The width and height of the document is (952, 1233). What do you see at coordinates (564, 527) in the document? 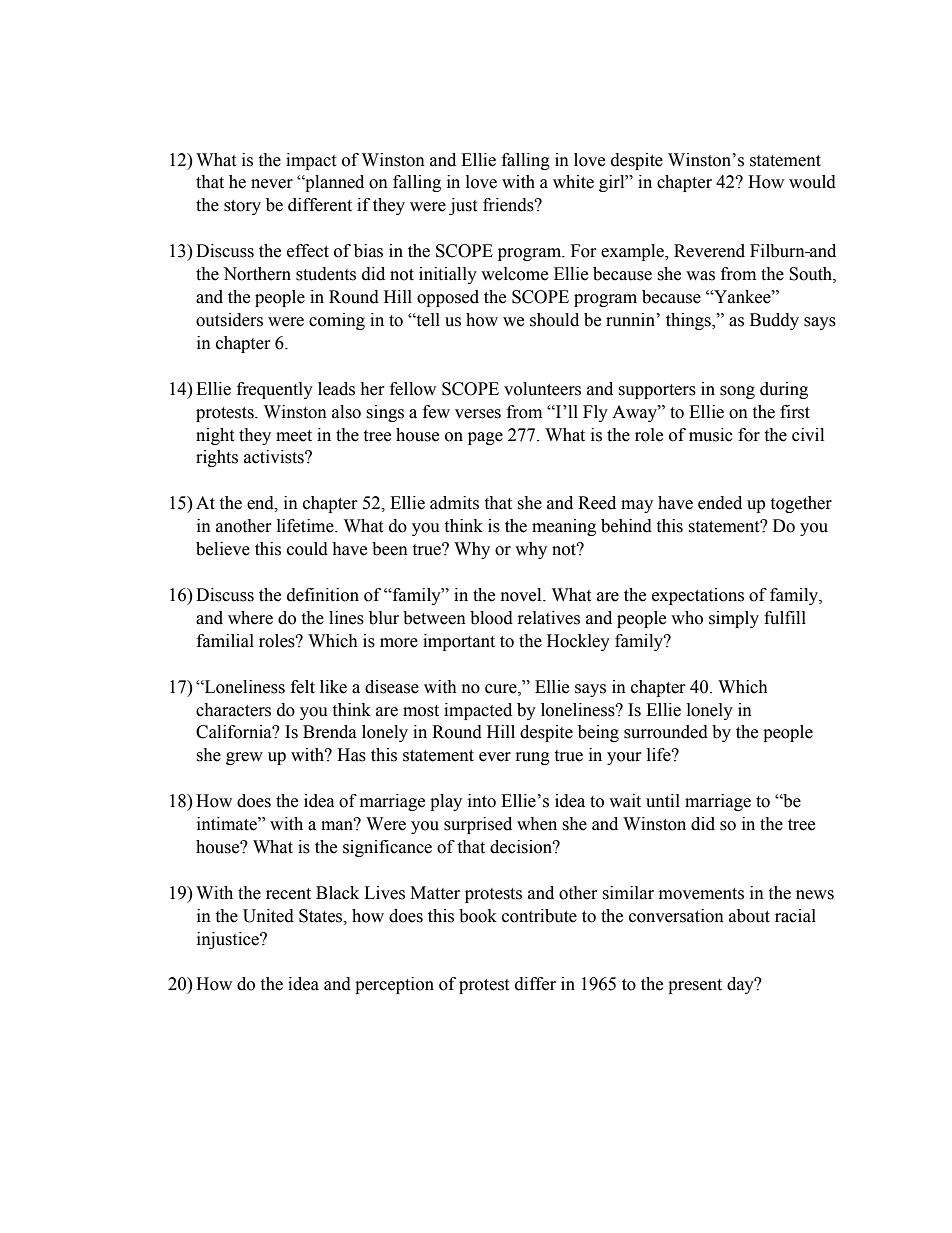
I see `meaning` at bounding box center [564, 527].
